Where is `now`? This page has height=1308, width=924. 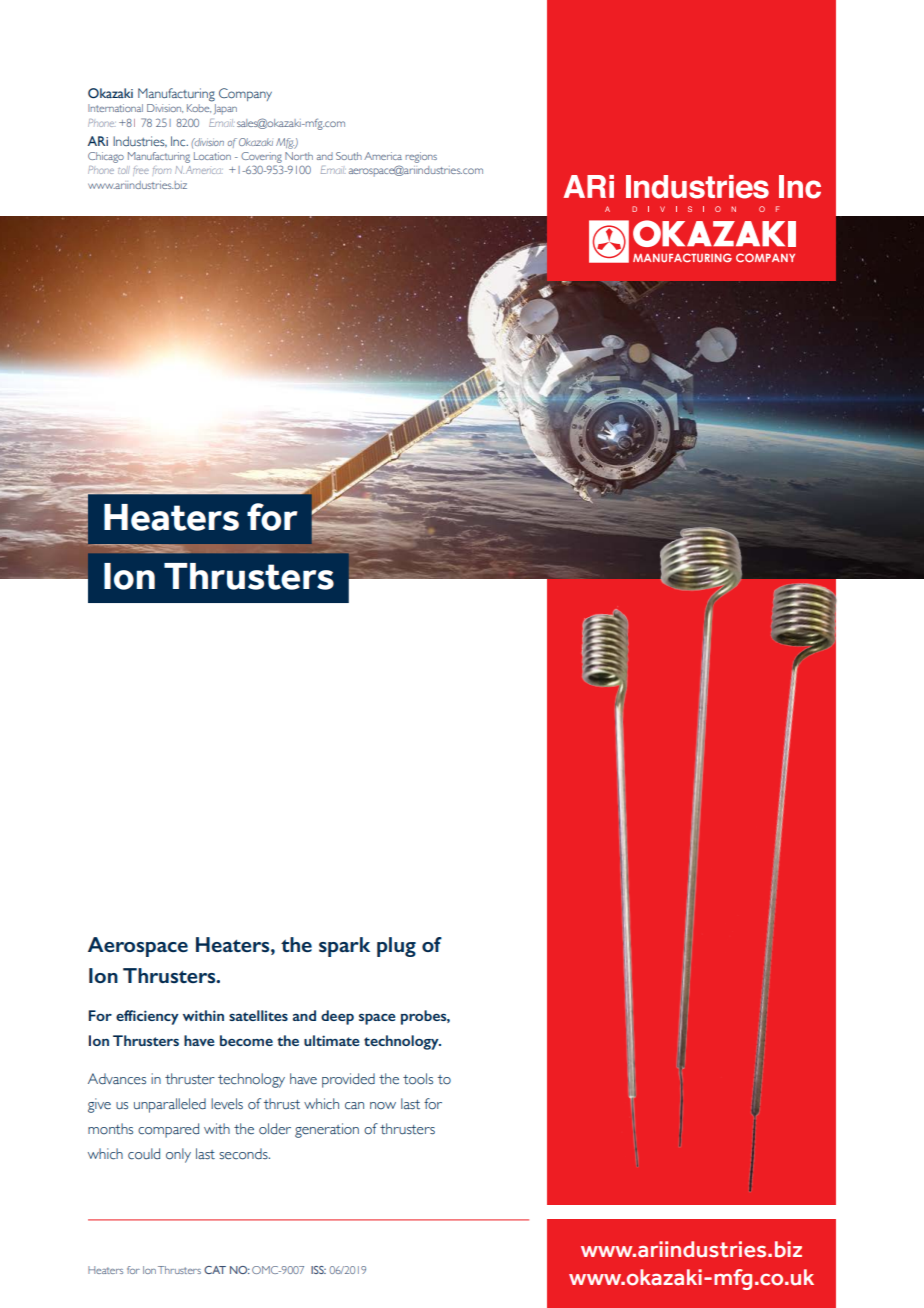
now is located at coordinates (383, 1106).
